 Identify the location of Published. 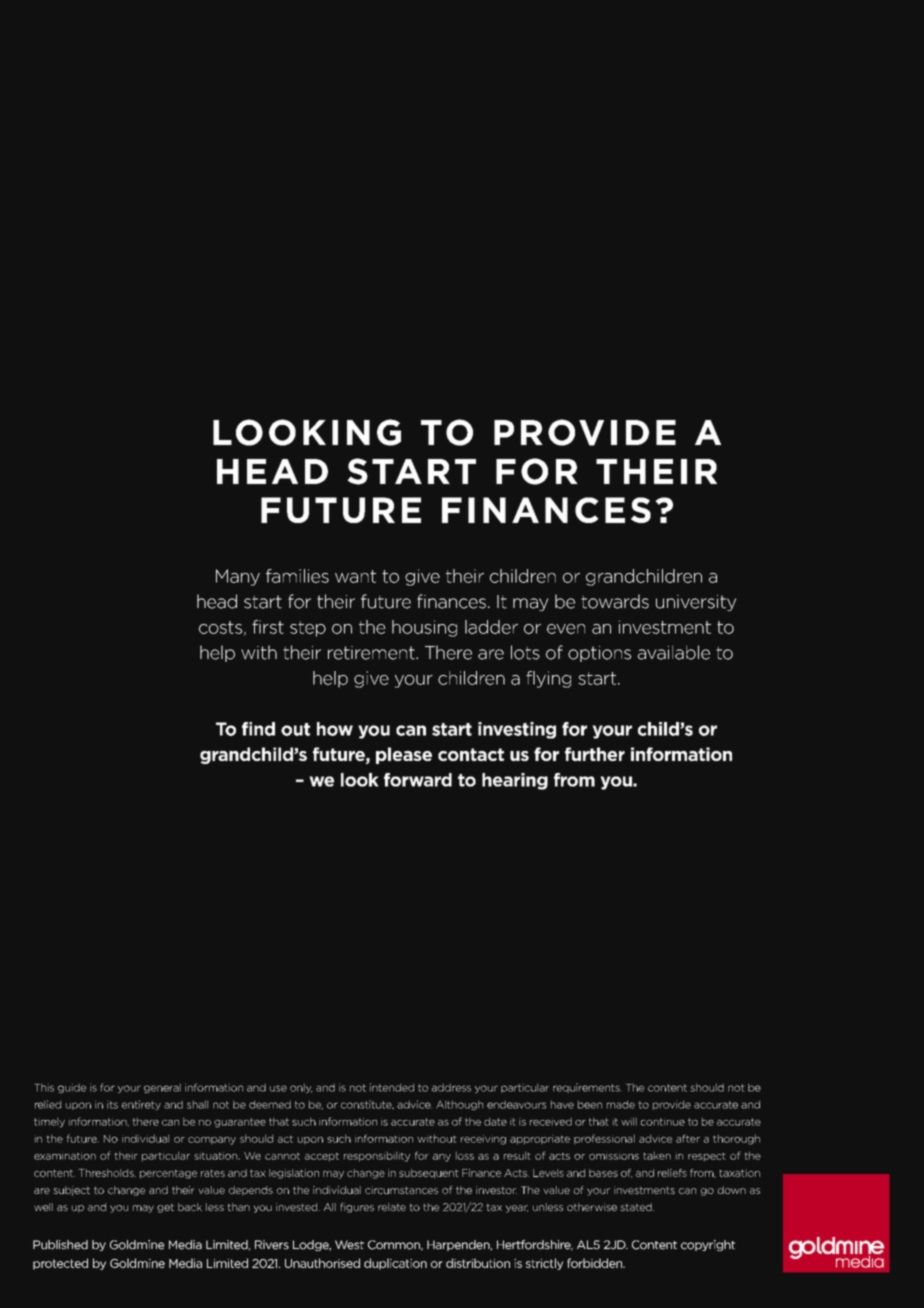
(60, 1245).
